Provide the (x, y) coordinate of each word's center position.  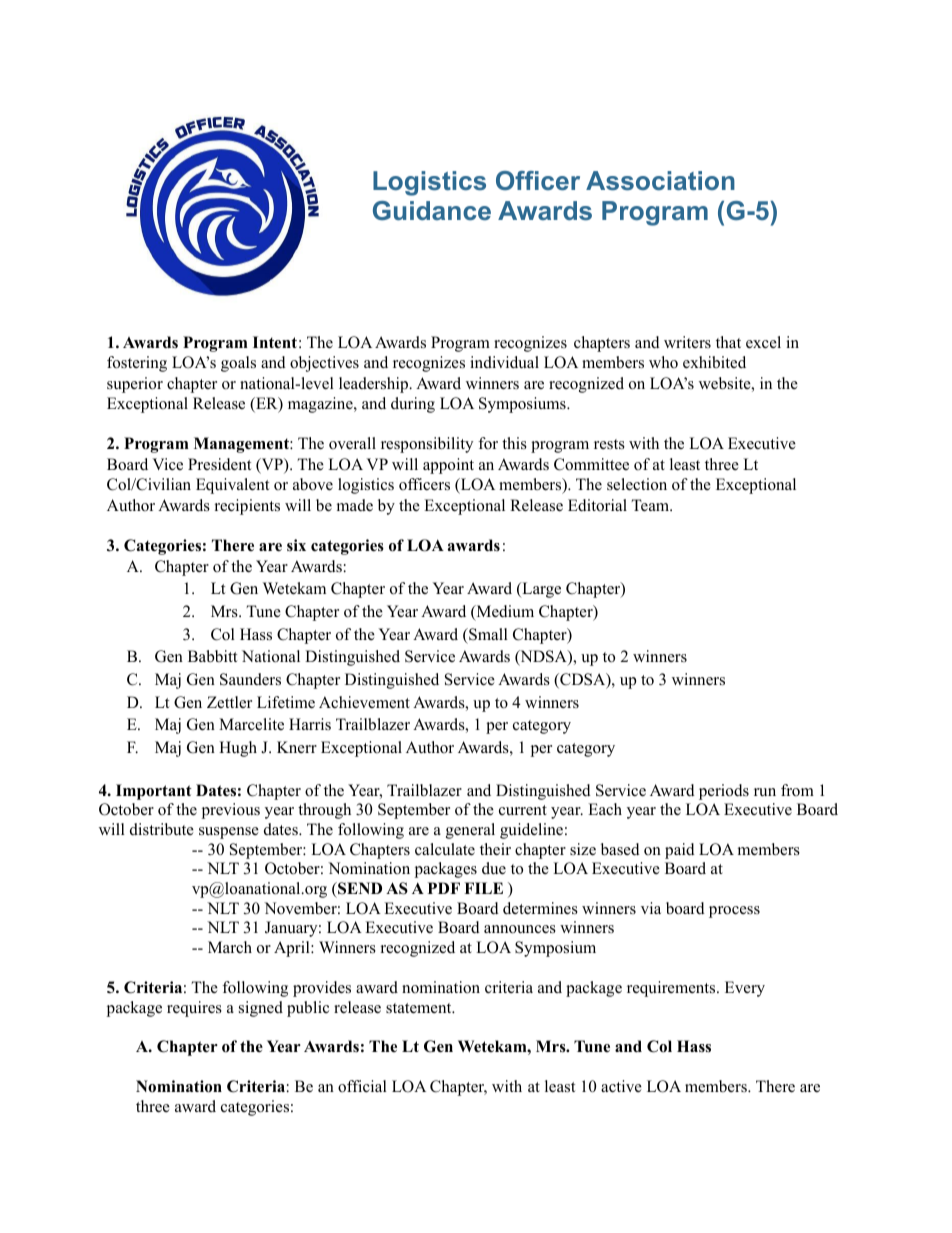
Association (660, 180)
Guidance (432, 210)
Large (540, 590)
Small (487, 634)
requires (194, 1009)
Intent (275, 342)
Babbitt (212, 656)
